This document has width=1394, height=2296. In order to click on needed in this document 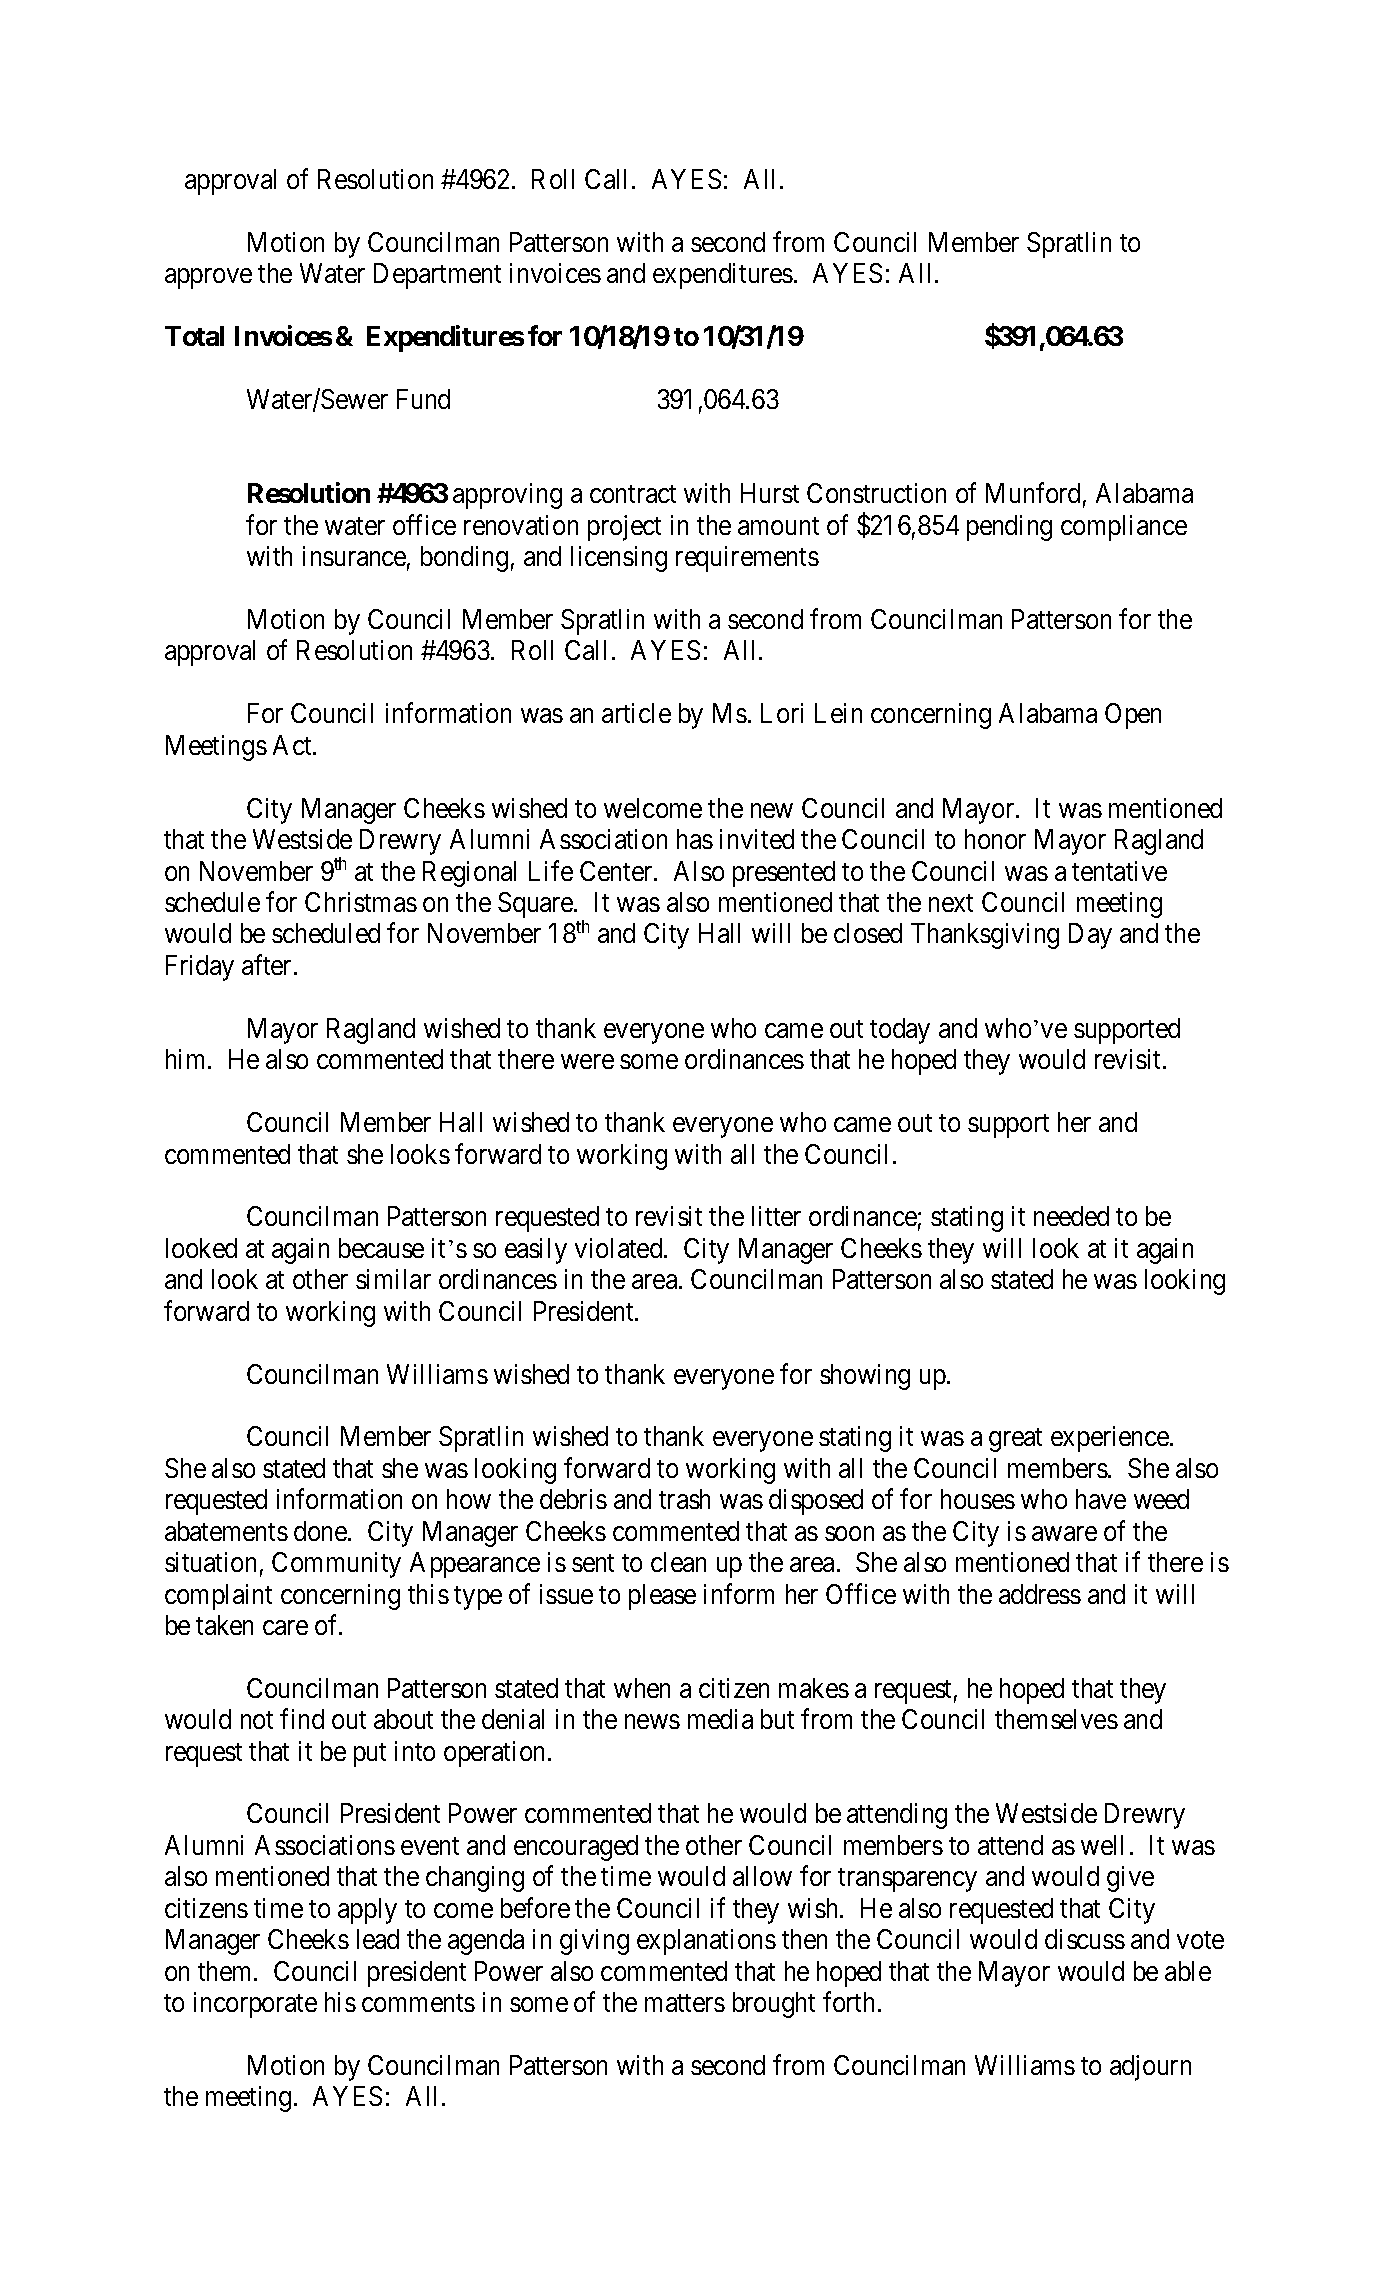, I will do `click(1071, 1216)`.
